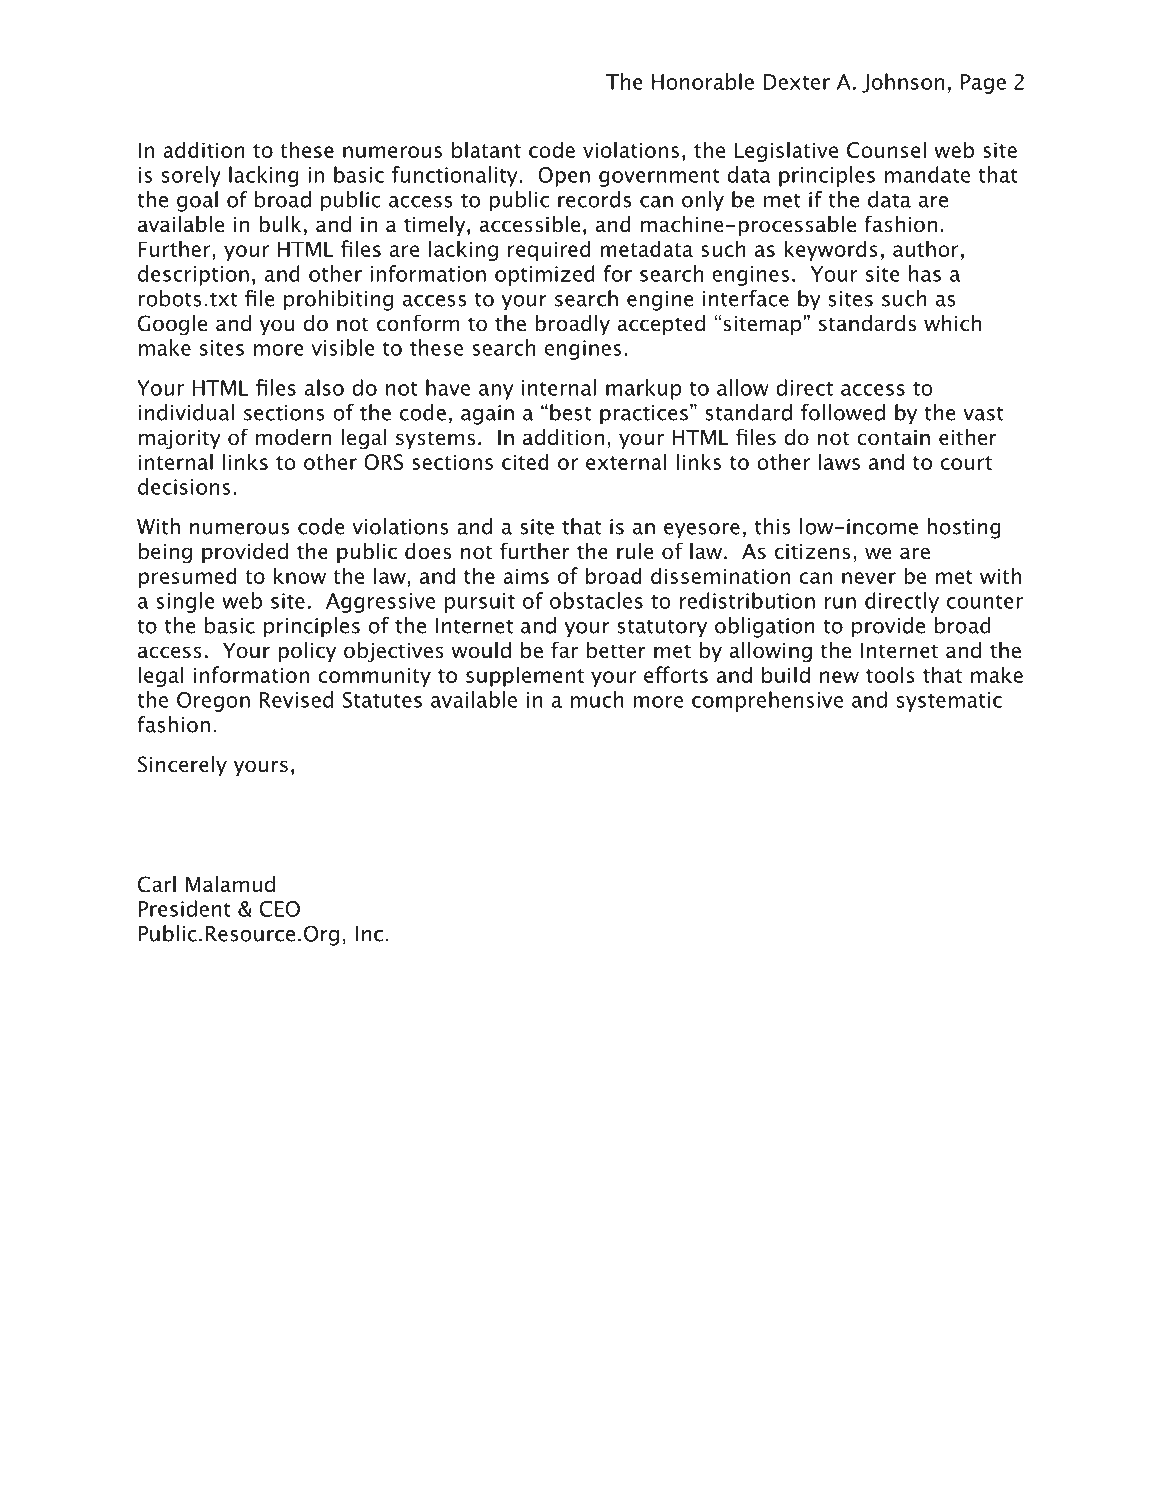 This page has width=1164, height=1506. I want to click on sorely, so click(191, 176).
